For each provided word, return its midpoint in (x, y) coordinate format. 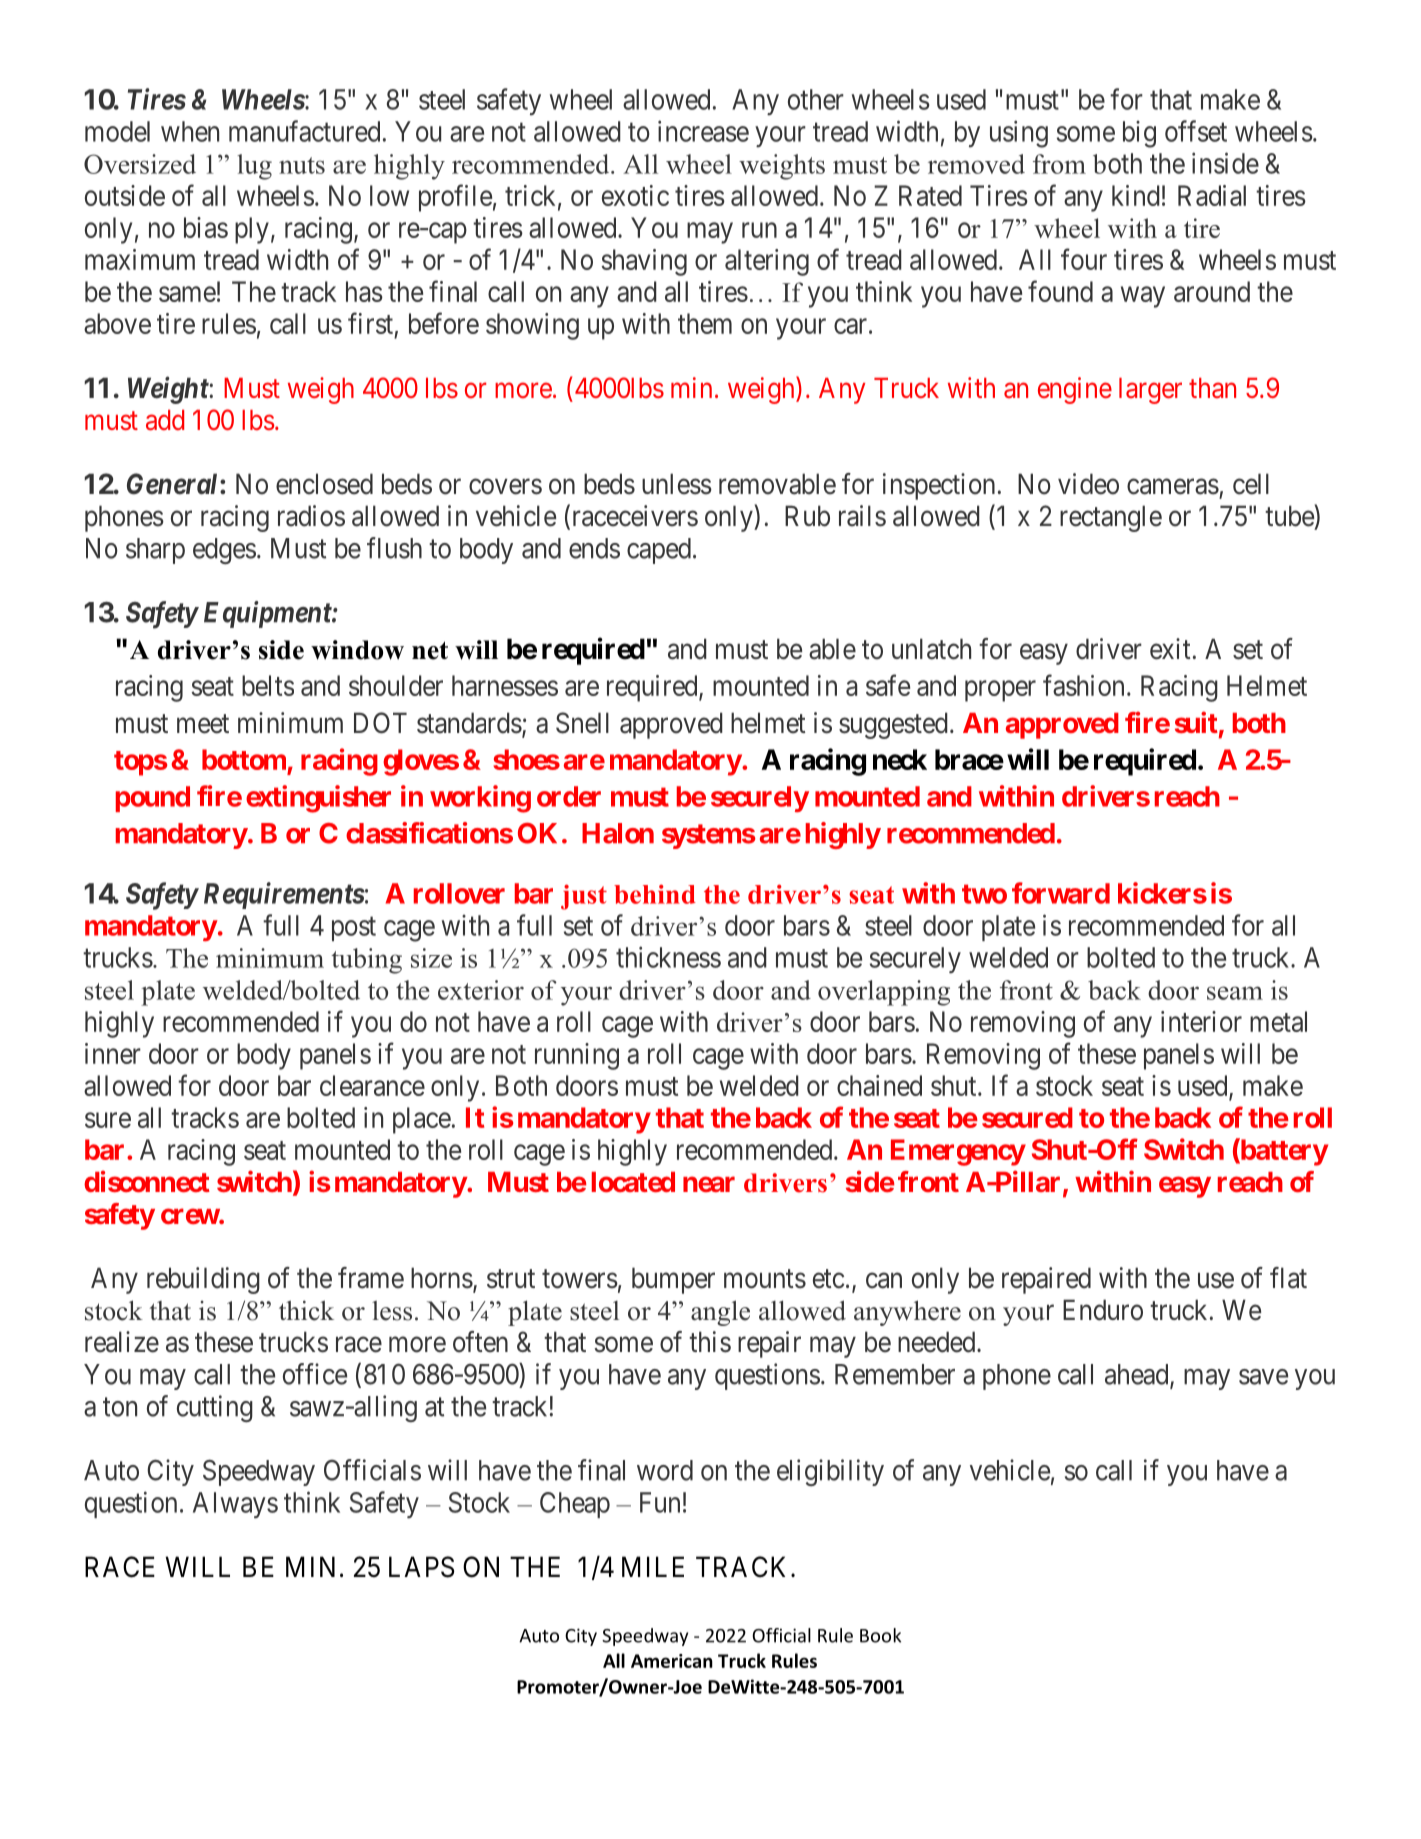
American (672, 1661)
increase (703, 131)
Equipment (268, 614)
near (709, 1184)
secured (1027, 1117)
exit (1170, 649)
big (1139, 134)
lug (254, 167)
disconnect (147, 1181)
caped (659, 551)
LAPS (422, 1567)
